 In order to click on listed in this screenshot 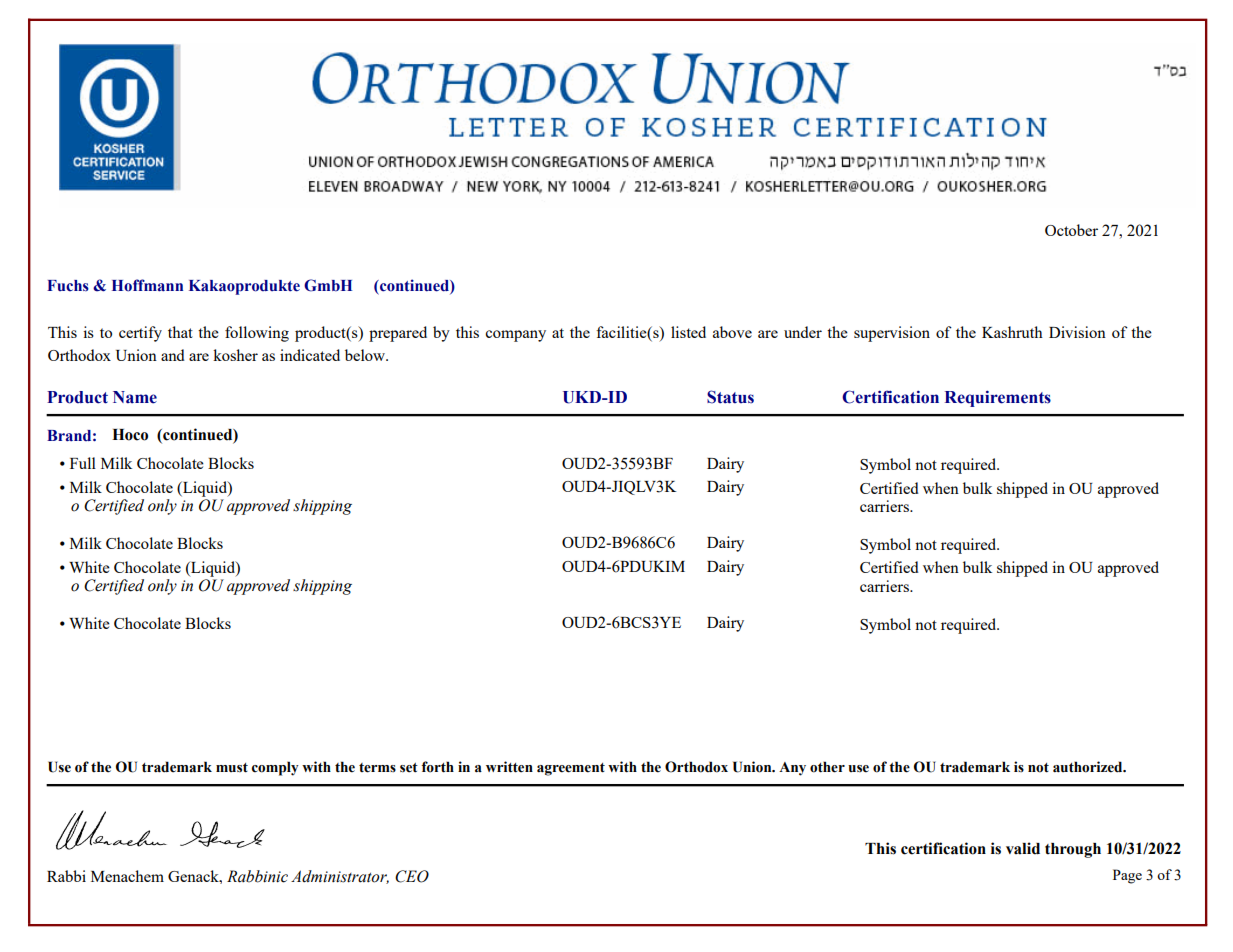, I will do `click(688, 332)`.
